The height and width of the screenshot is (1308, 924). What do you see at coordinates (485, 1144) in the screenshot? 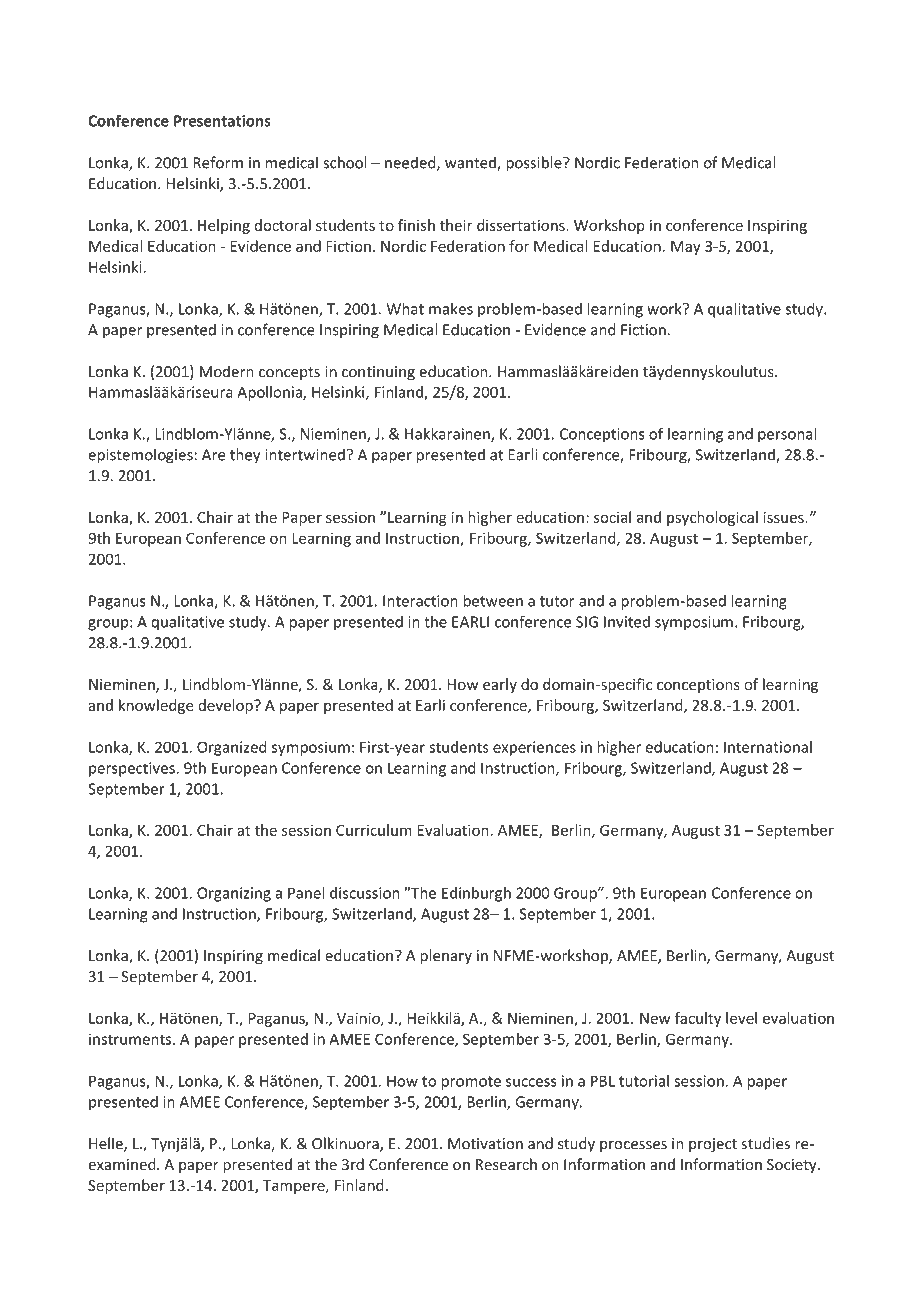
I see `Motivation` at bounding box center [485, 1144].
